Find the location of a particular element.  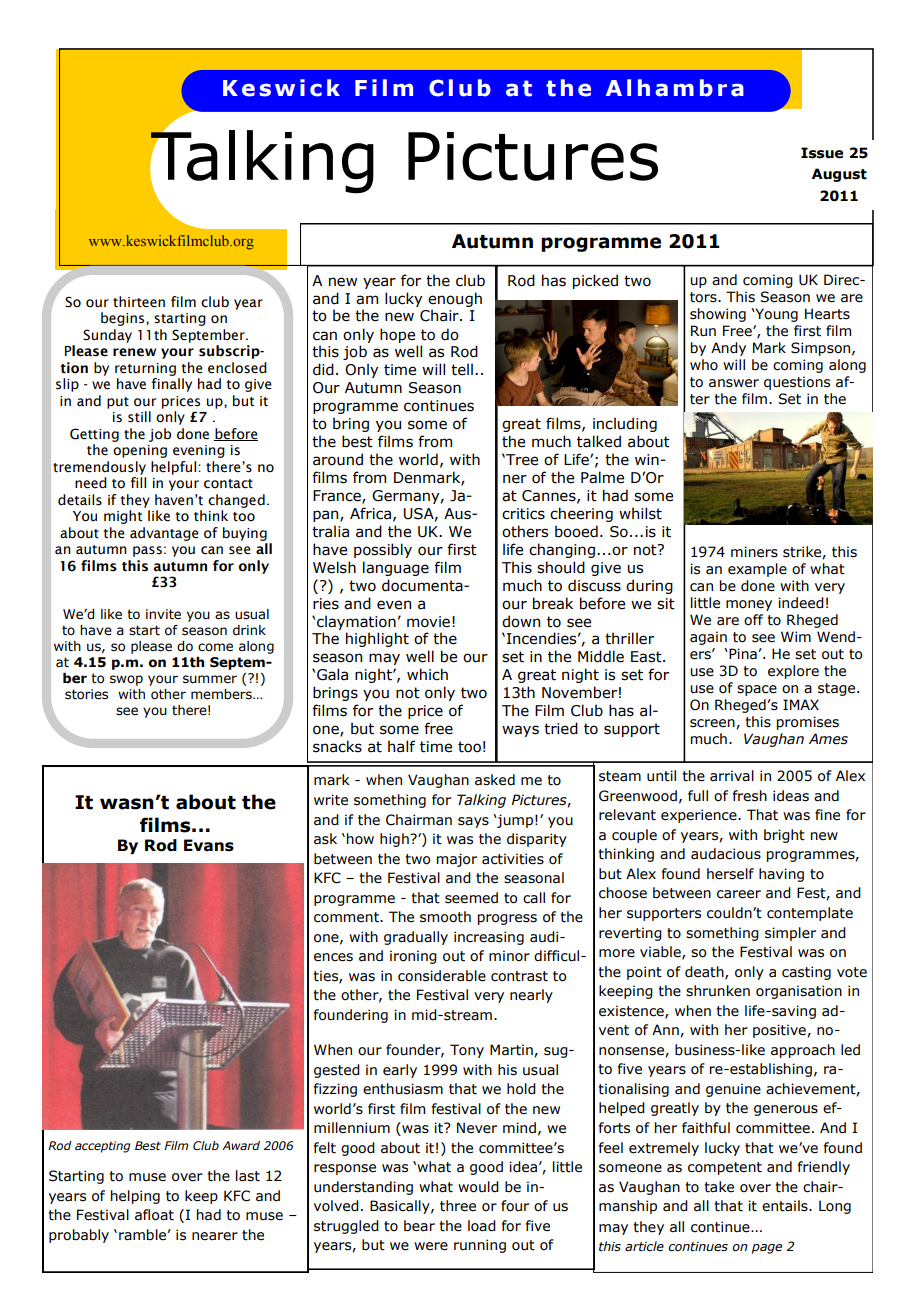

Issue is located at coordinates (822, 153).
